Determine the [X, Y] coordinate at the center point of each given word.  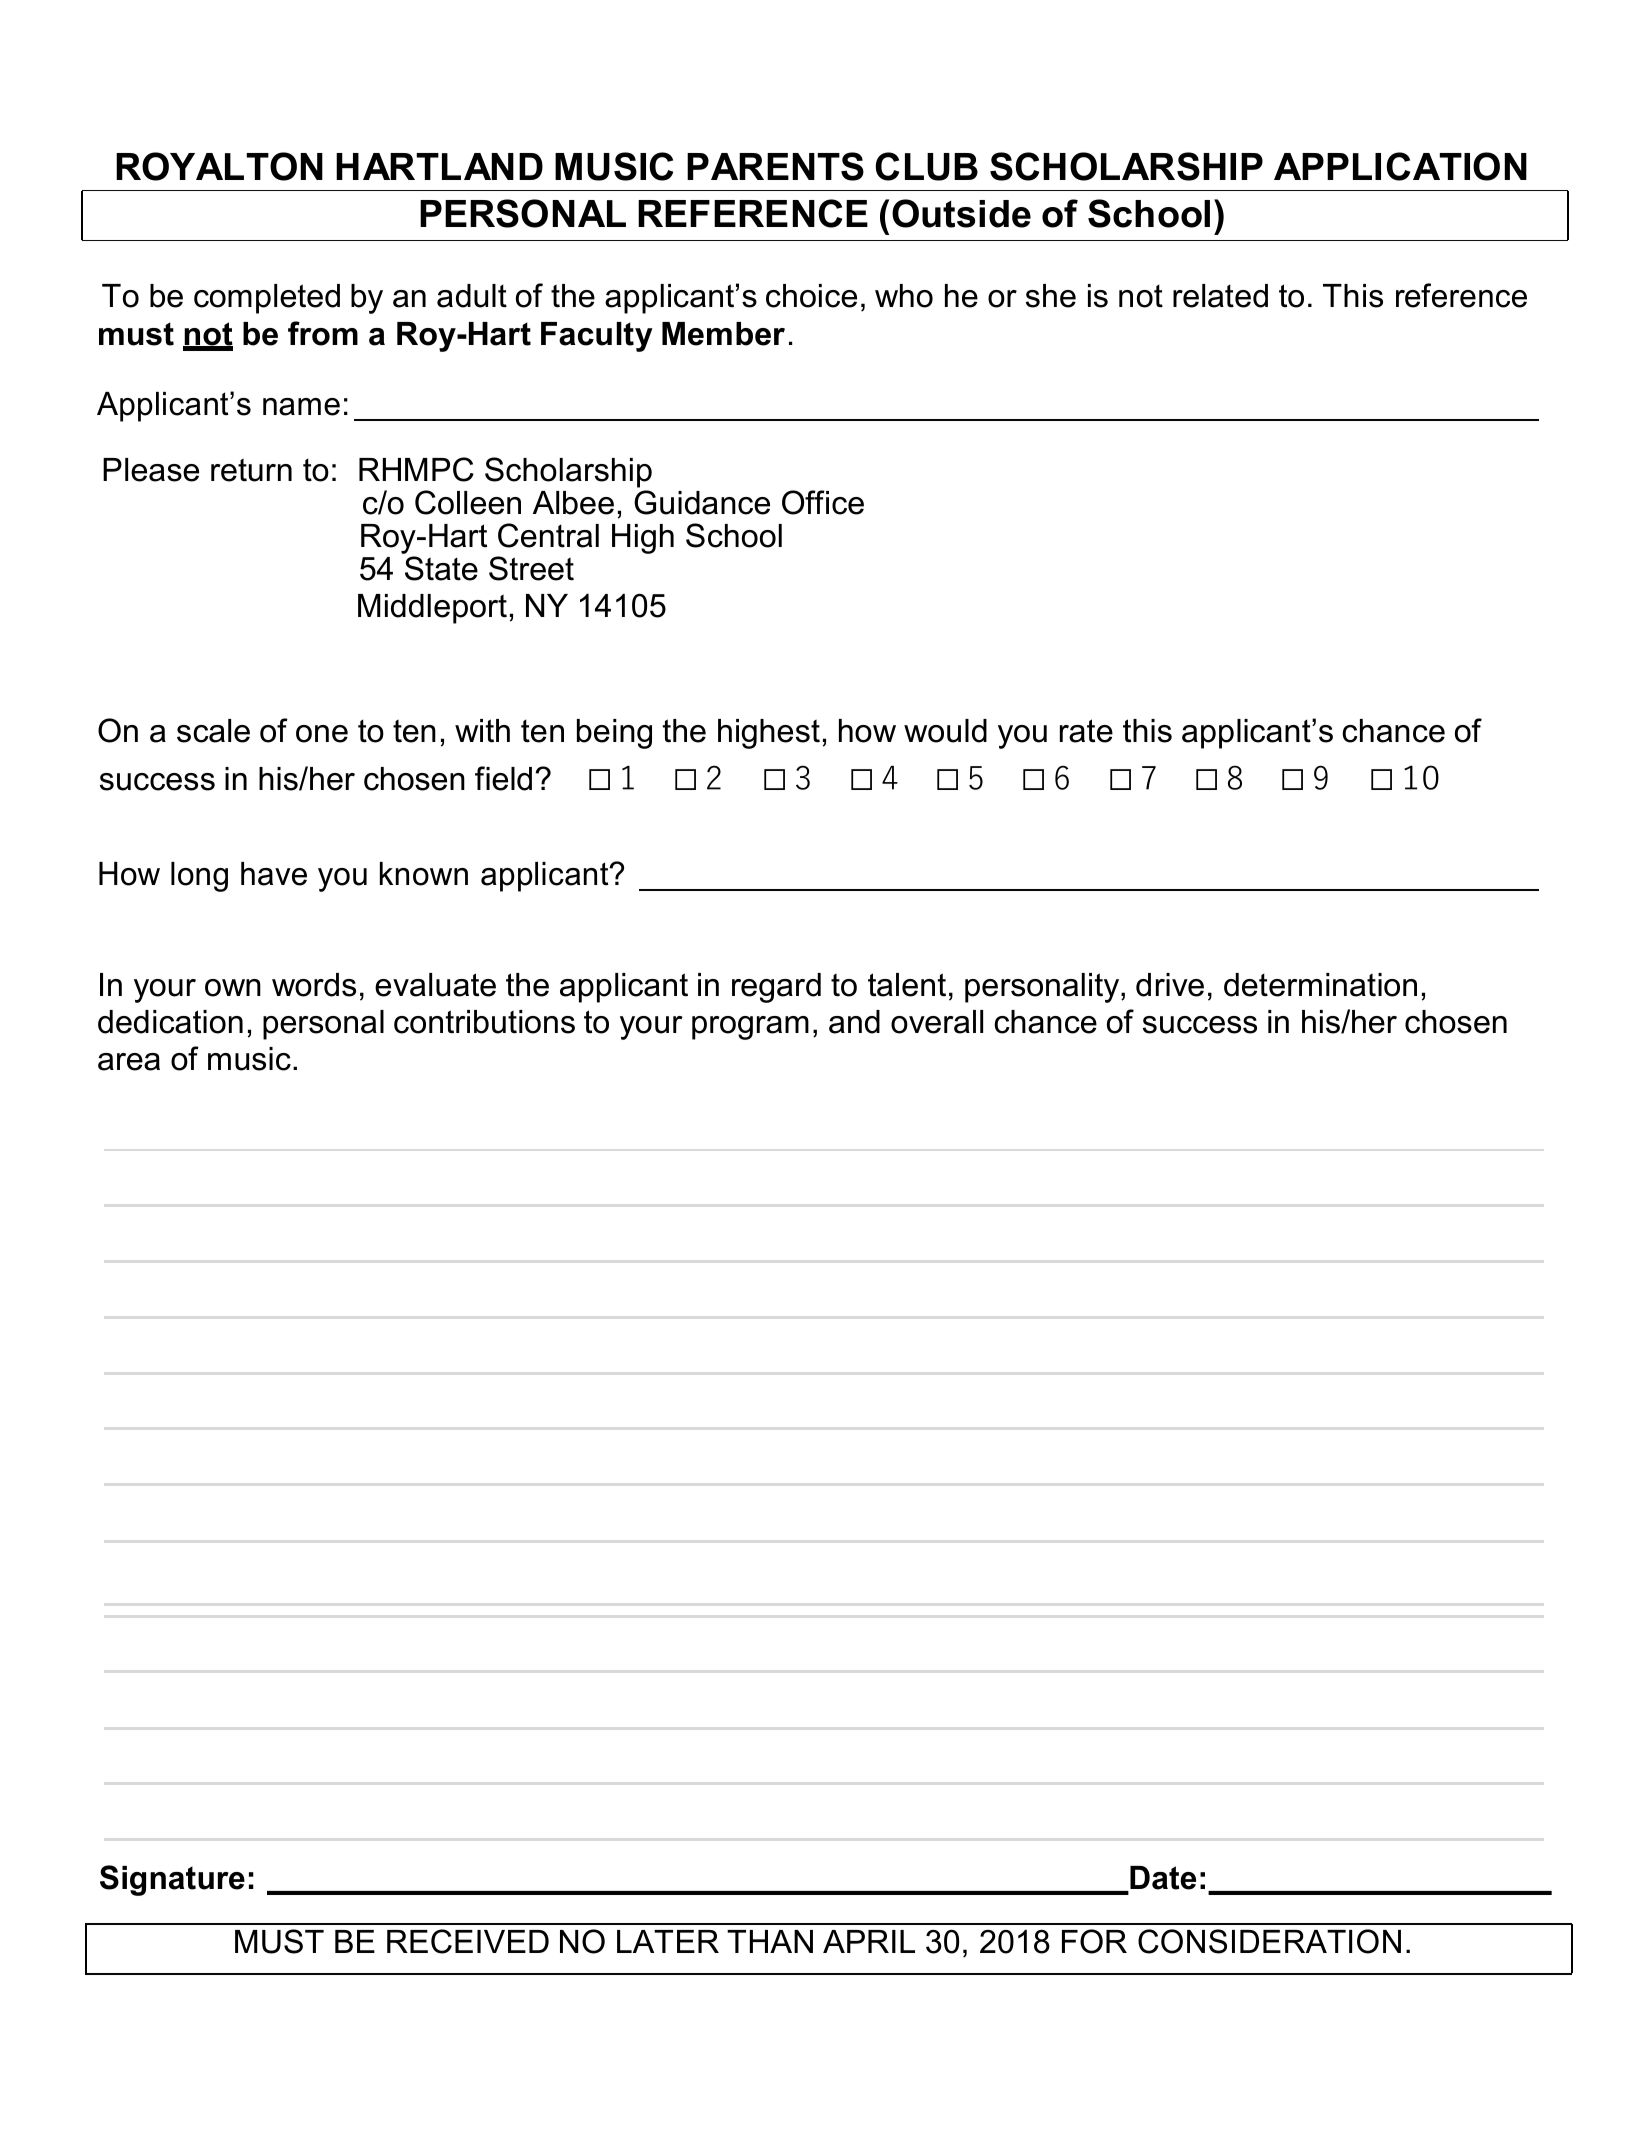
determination [1320, 985]
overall [937, 1022]
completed [267, 299]
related [1220, 296]
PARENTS [775, 166]
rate [1086, 731]
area [129, 1062]
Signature [172, 1880]
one [322, 734]
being [614, 734]
